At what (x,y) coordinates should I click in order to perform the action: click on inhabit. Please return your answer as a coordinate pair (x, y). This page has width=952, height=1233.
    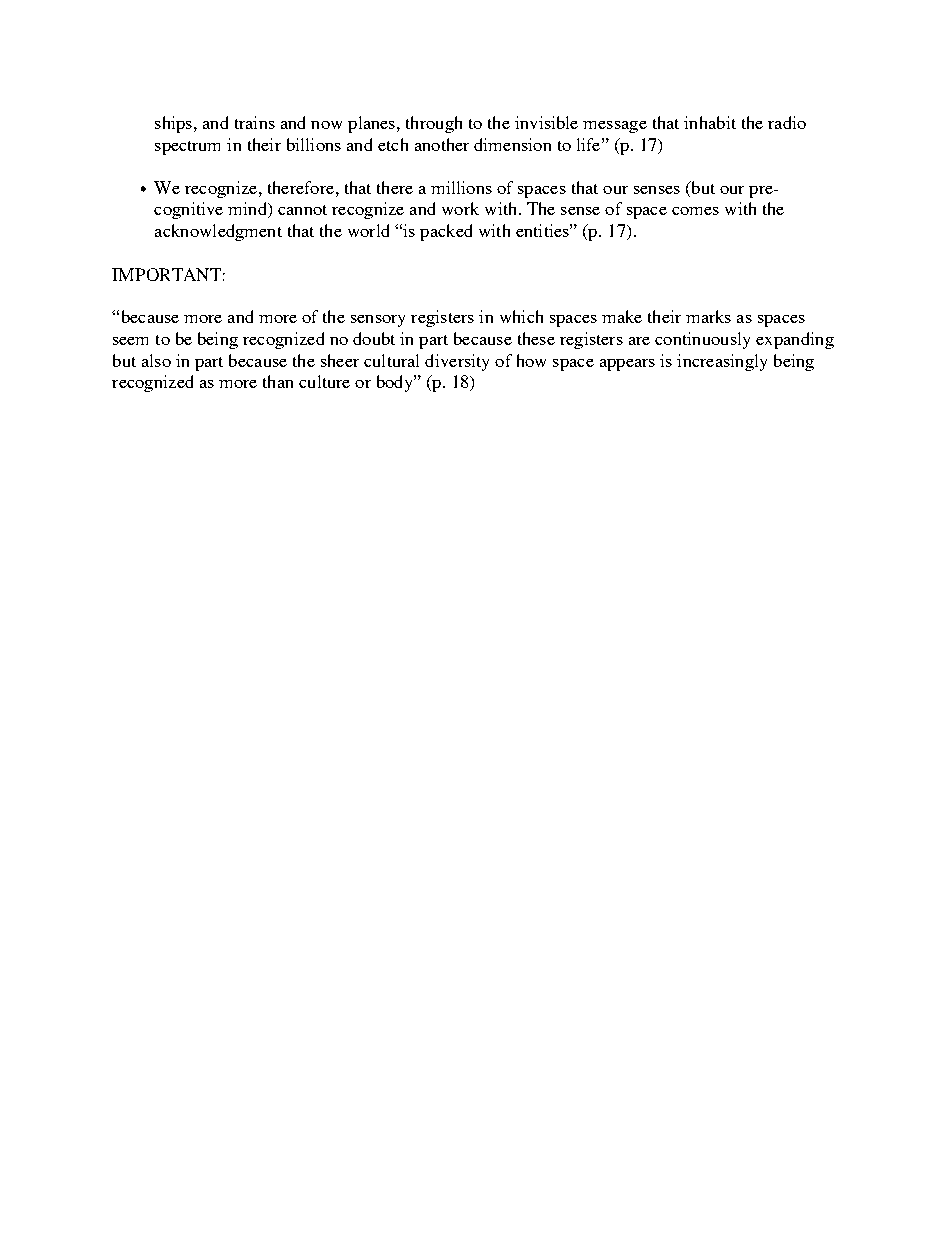
    Looking at the image, I should click on (710, 122).
